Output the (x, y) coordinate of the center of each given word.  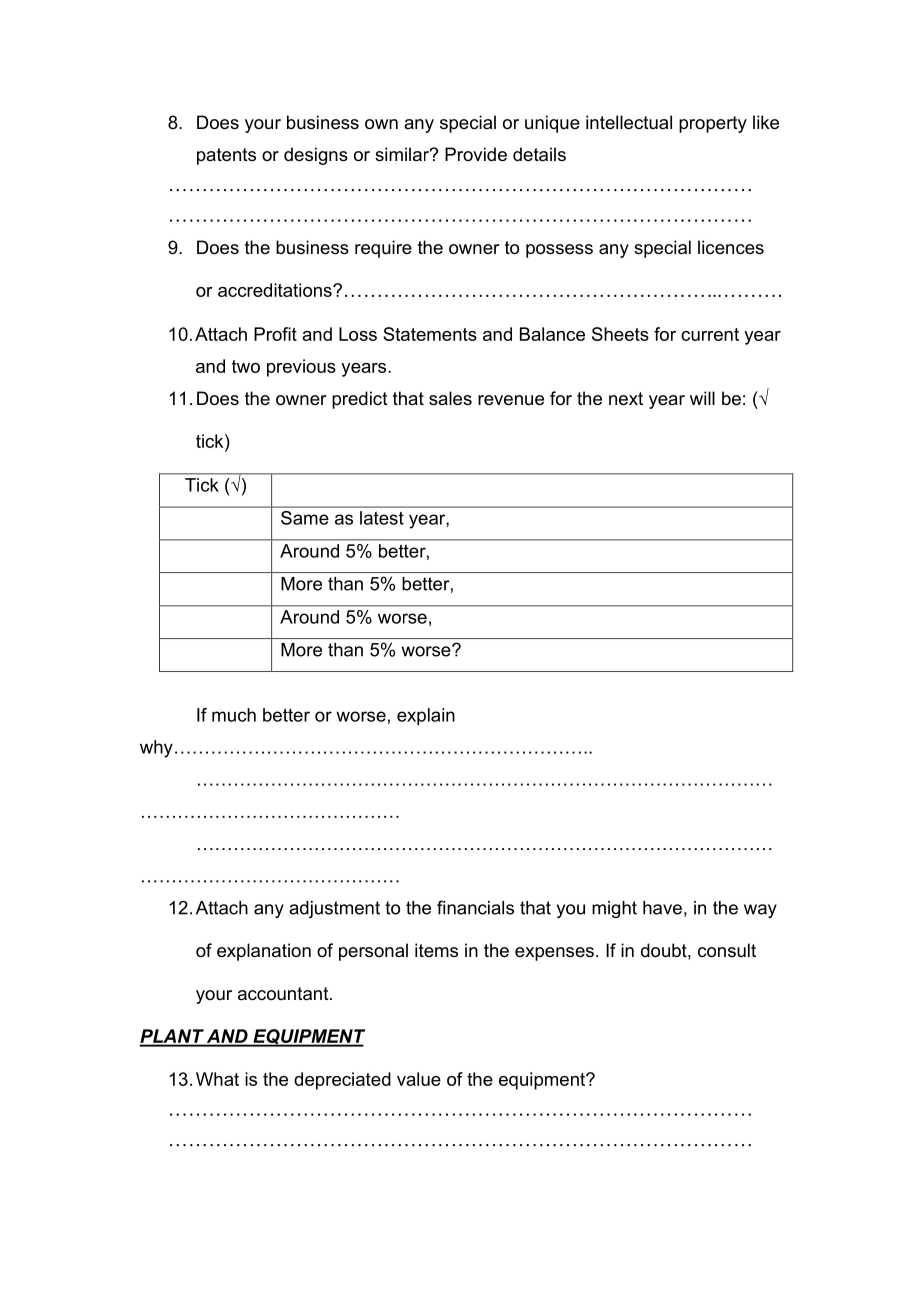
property (713, 124)
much (234, 715)
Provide (476, 154)
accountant (284, 994)
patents (226, 156)
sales (450, 398)
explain (426, 717)
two (246, 366)
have (662, 908)
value (419, 1079)
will (702, 398)
